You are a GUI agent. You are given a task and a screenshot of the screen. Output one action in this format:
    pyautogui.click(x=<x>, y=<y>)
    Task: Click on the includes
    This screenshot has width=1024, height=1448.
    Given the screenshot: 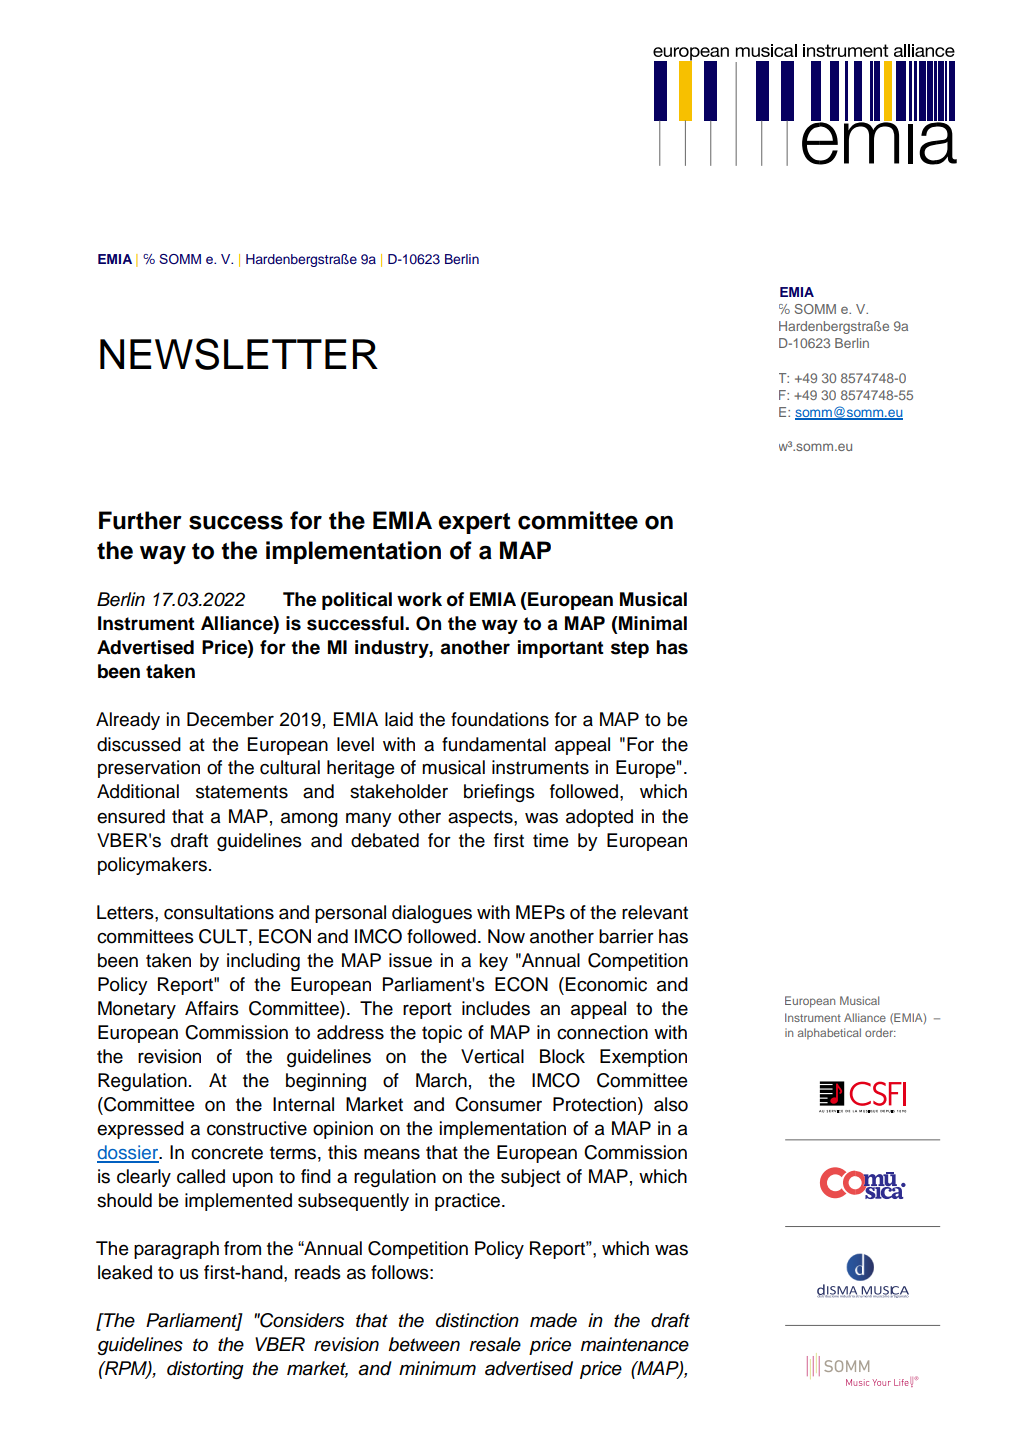 What is the action you would take?
    pyautogui.click(x=496, y=1008)
